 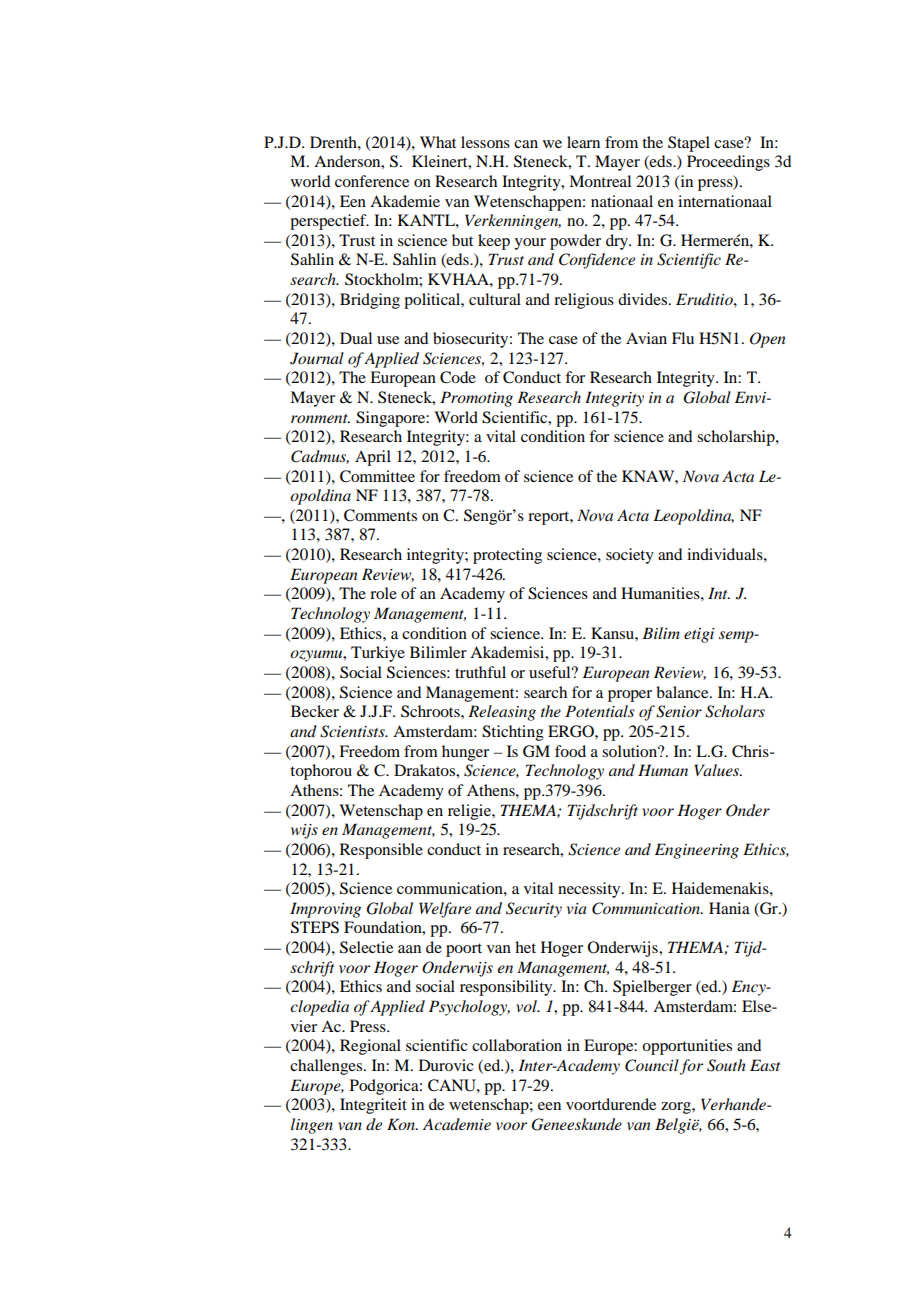 I want to click on conference, so click(x=372, y=181).
